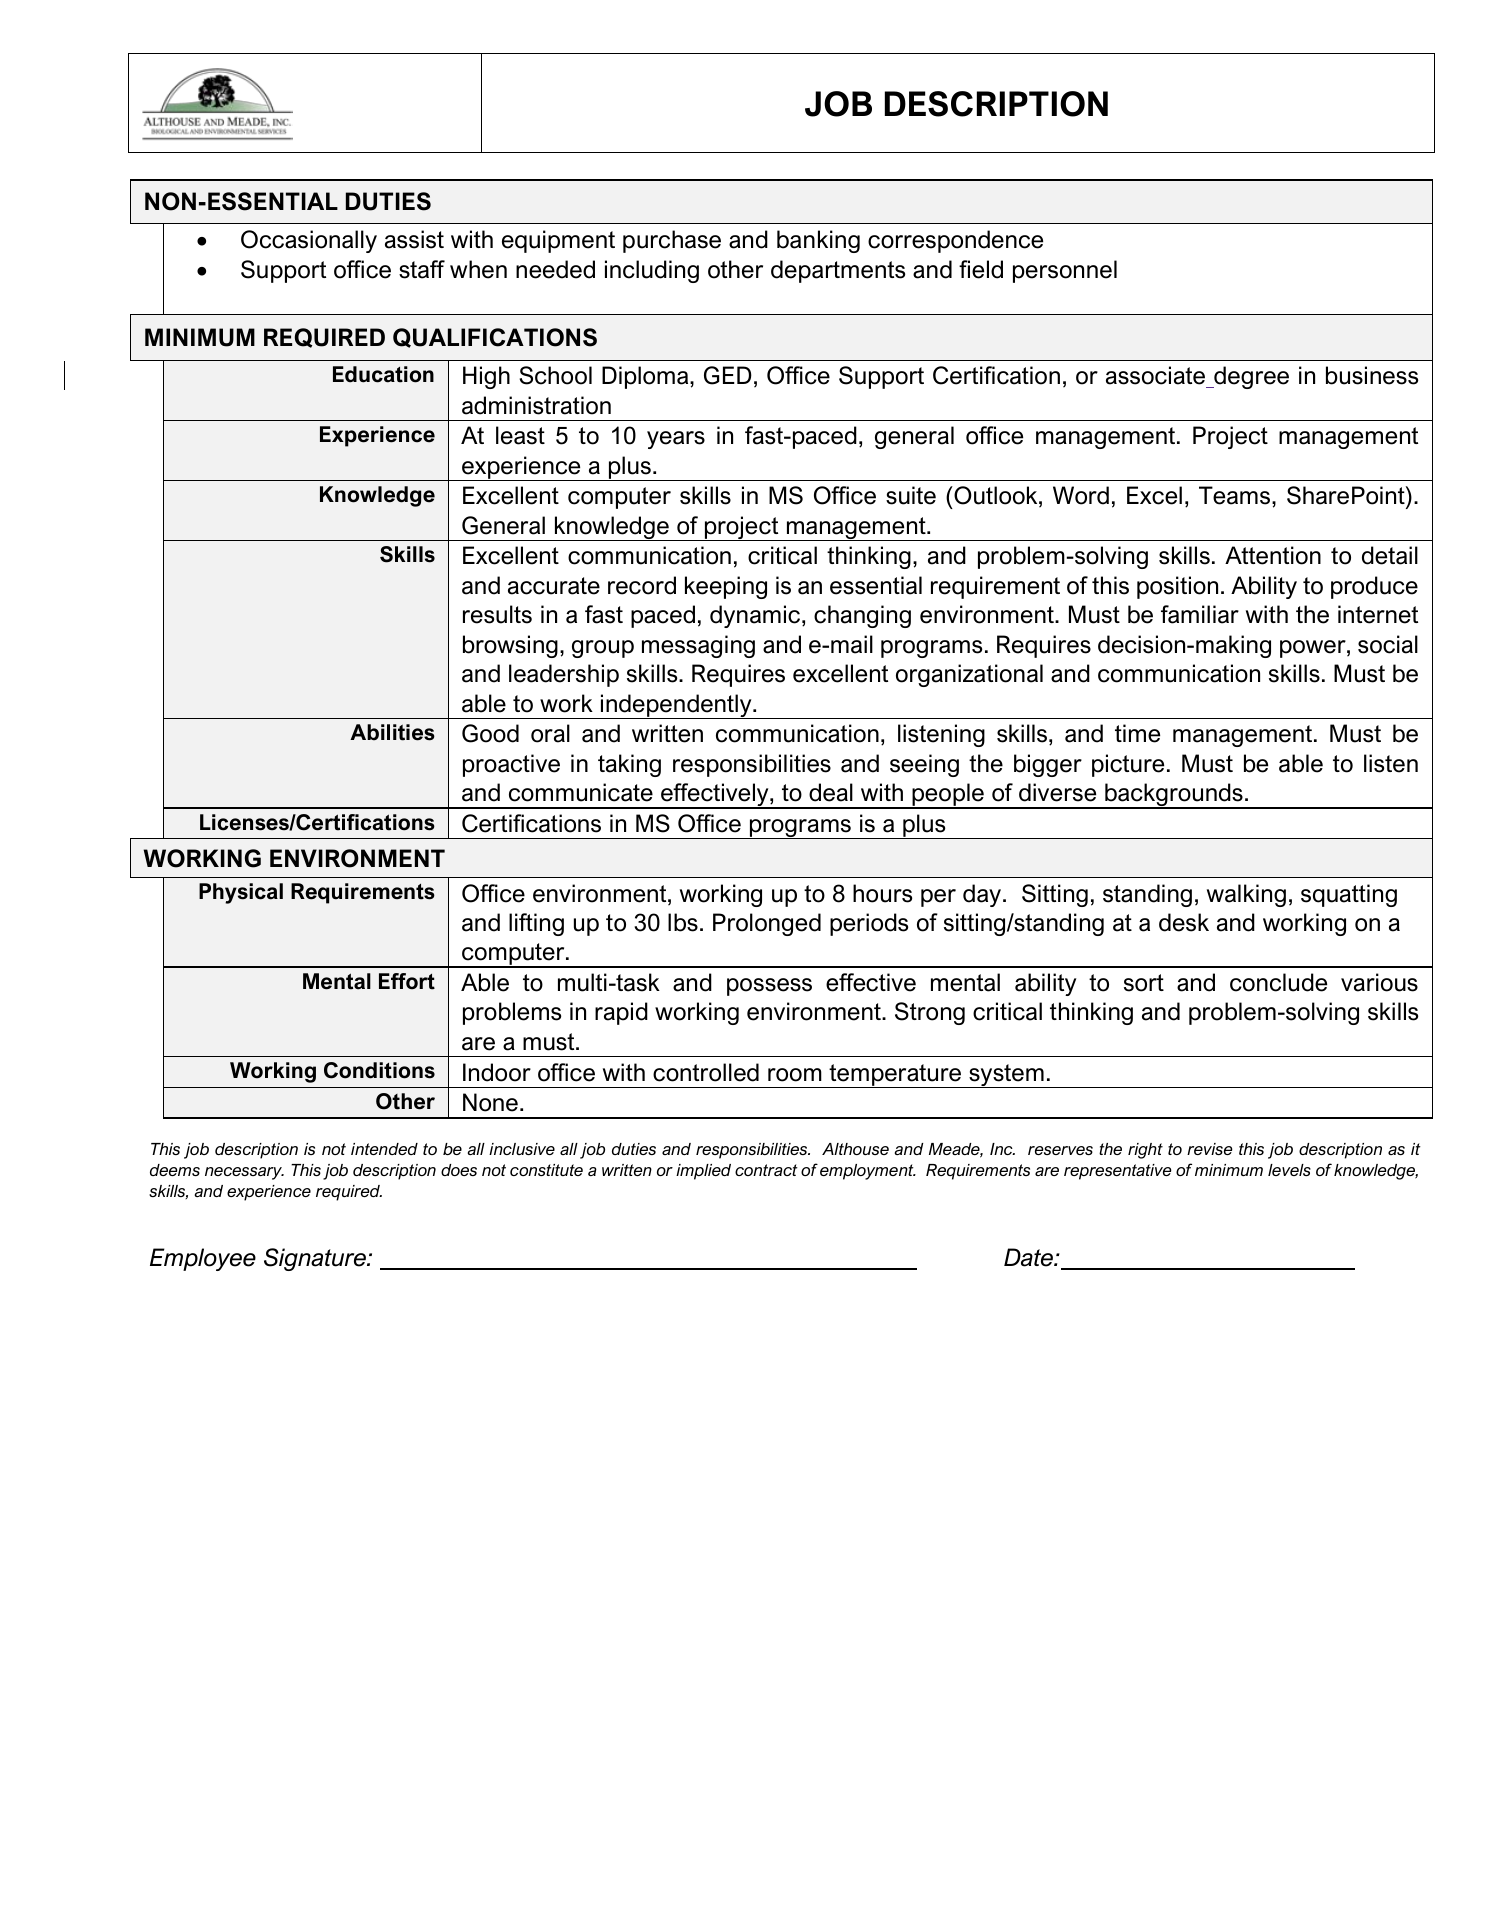 This document has width=1490, height=1928. Describe the element at coordinates (1065, 271) in the document. I see `personnel` at that location.
